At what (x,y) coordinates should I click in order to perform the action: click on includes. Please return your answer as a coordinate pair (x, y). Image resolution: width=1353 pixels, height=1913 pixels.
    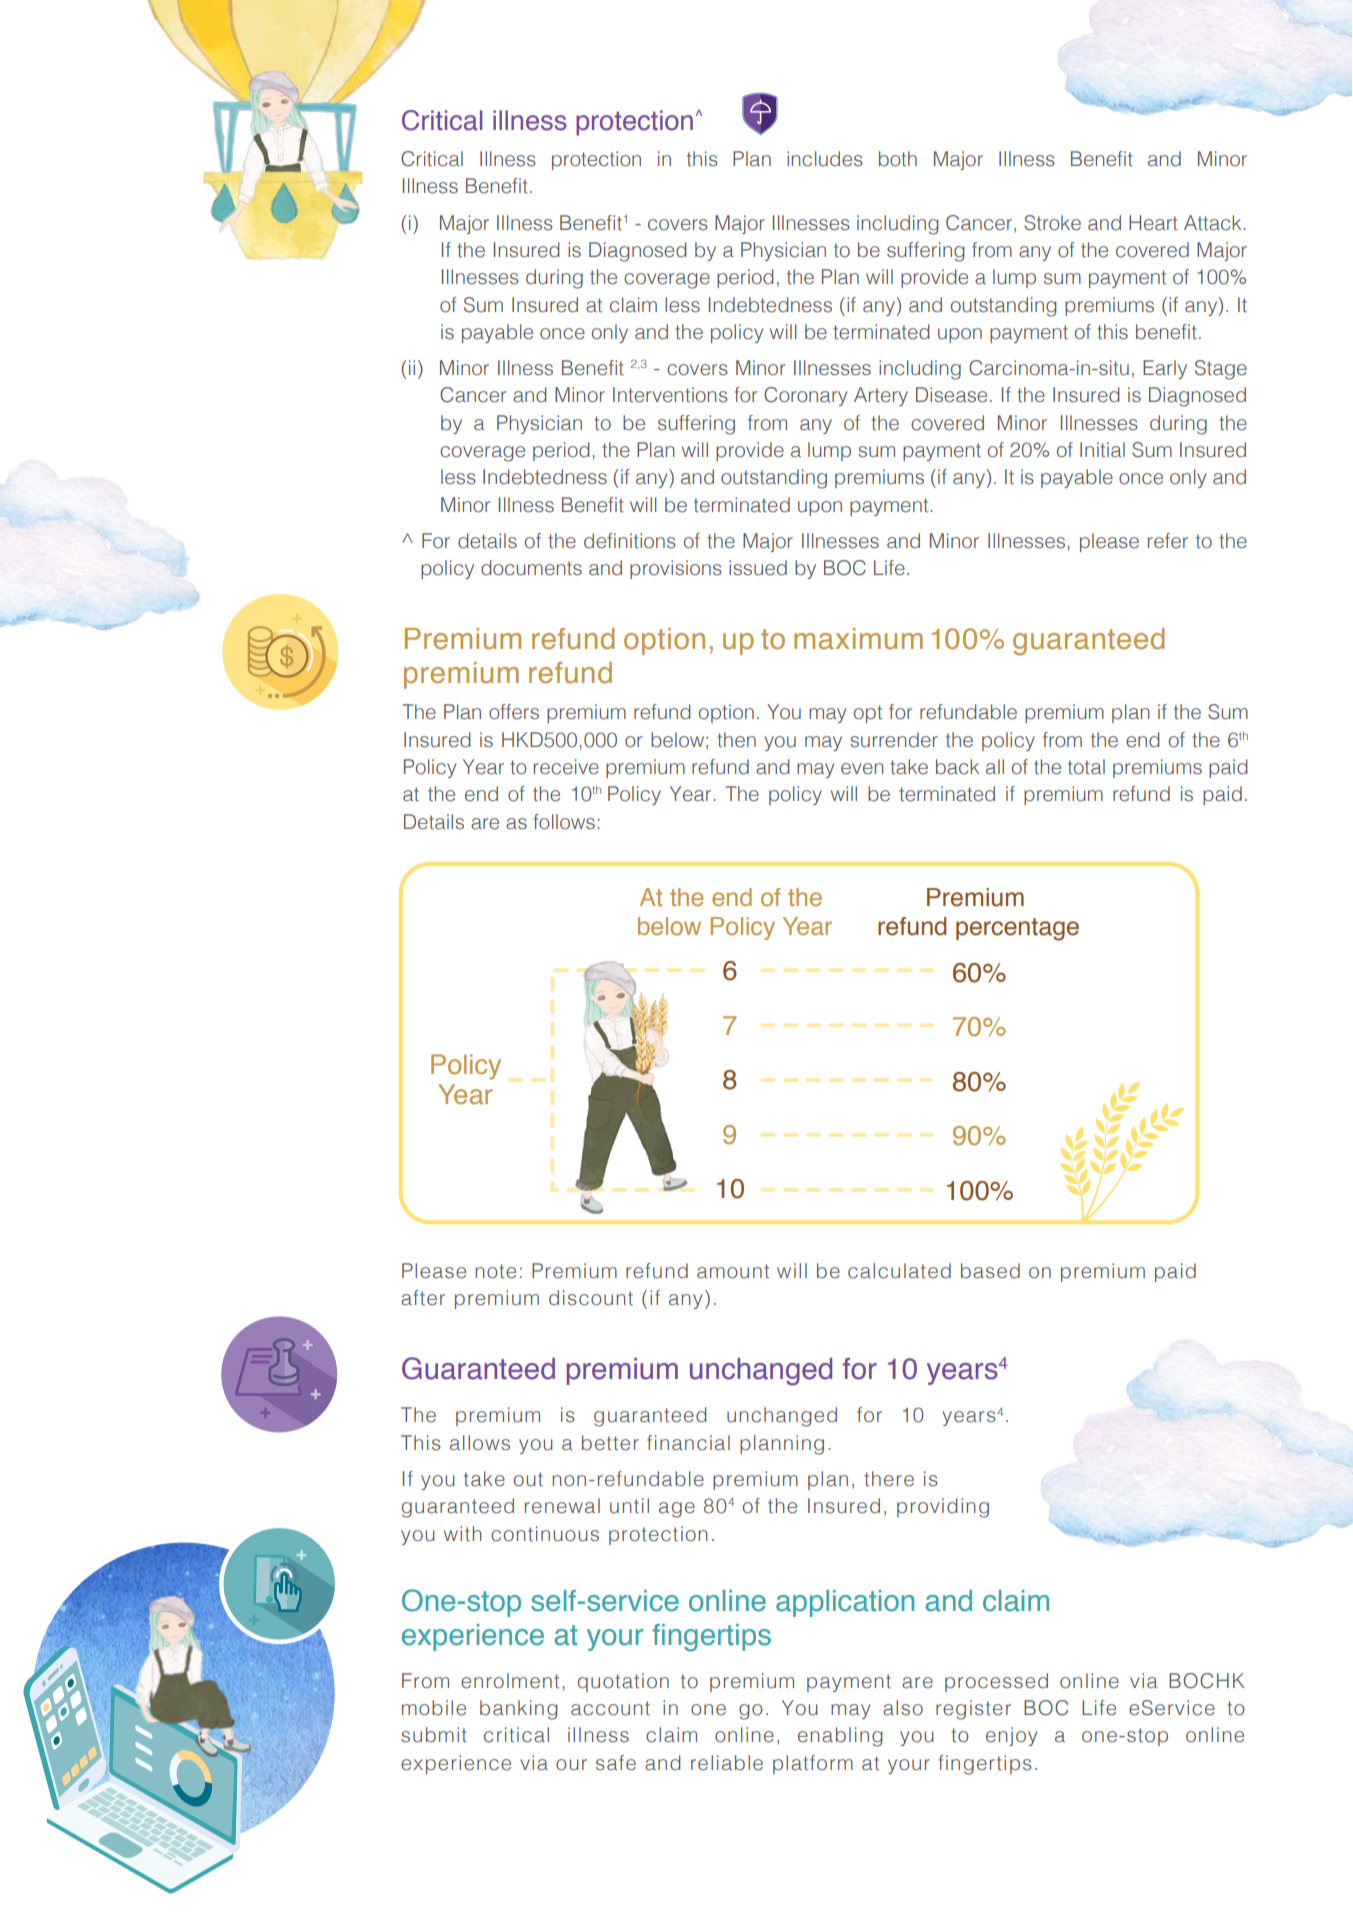
    Looking at the image, I should click on (825, 159).
